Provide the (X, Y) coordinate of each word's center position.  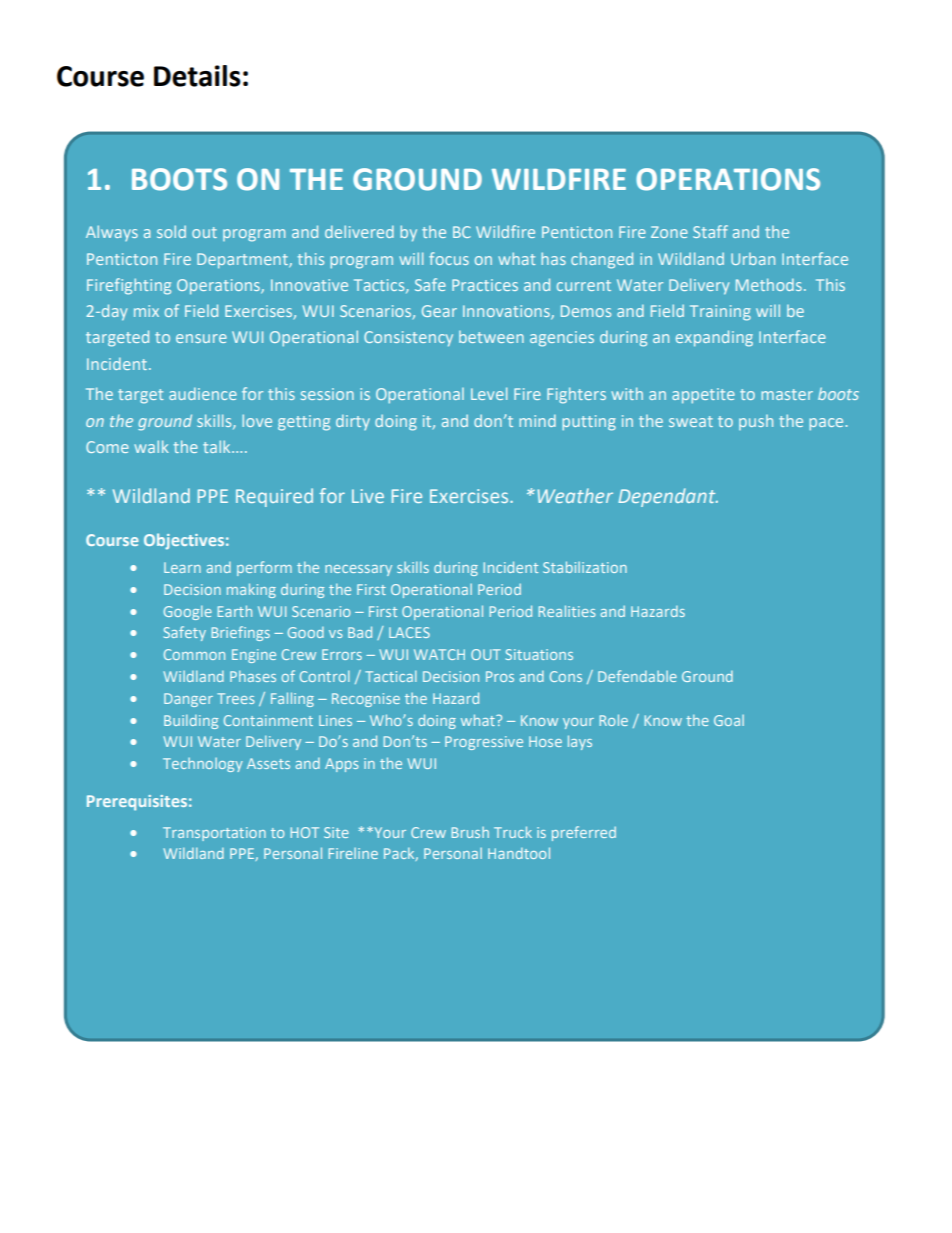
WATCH (439, 654)
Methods (769, 284)
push (756, 422)
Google (188, 613)
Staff (710, 231)
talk (218, 446)
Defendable (637, 676)
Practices (485, 285)
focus (449, 258)
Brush (470, 832)
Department (243, 261)
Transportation (214, 834)
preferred (584, 833)
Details (197, 76)
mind (537, 420)
